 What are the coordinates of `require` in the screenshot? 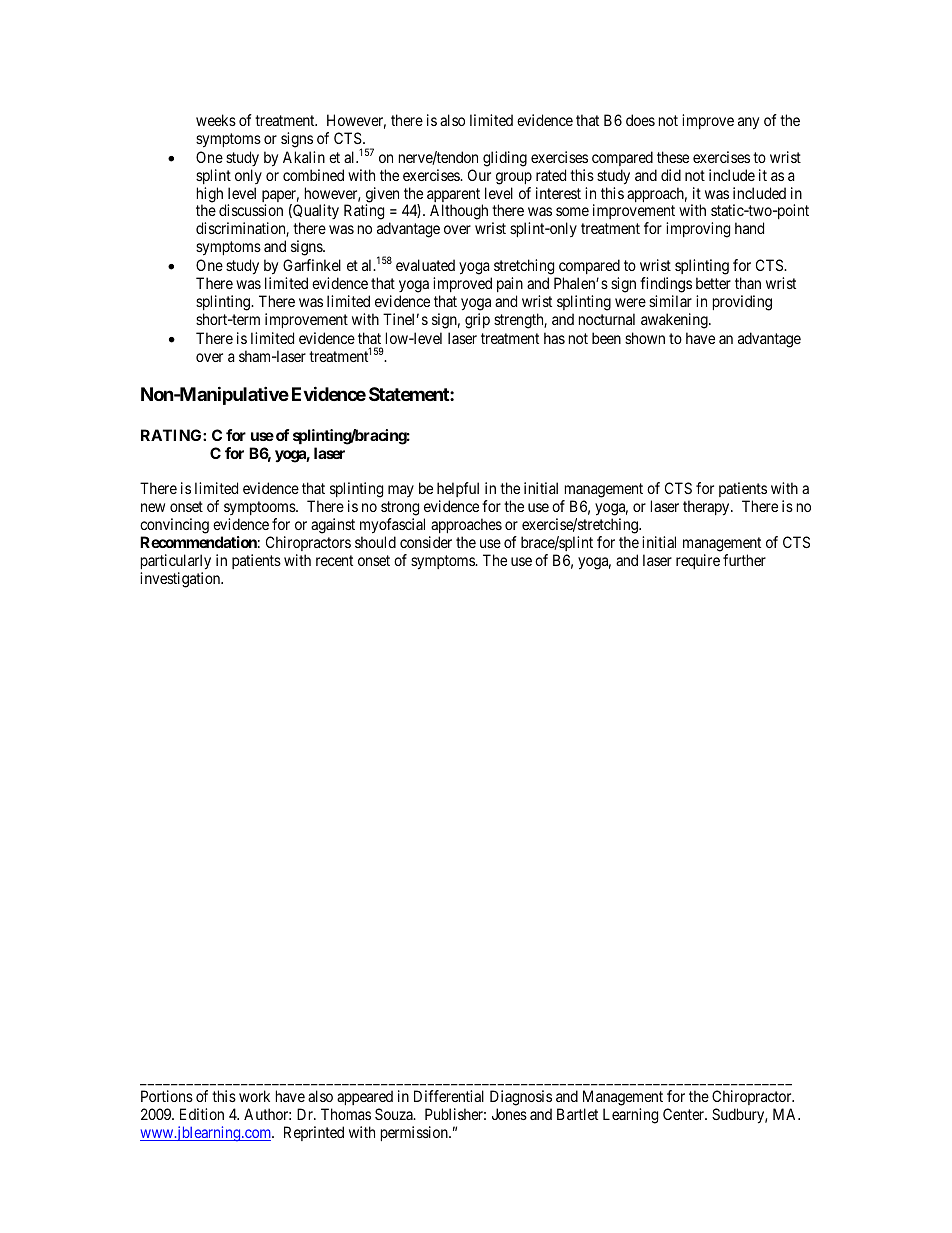 It's located at (698, 561).
